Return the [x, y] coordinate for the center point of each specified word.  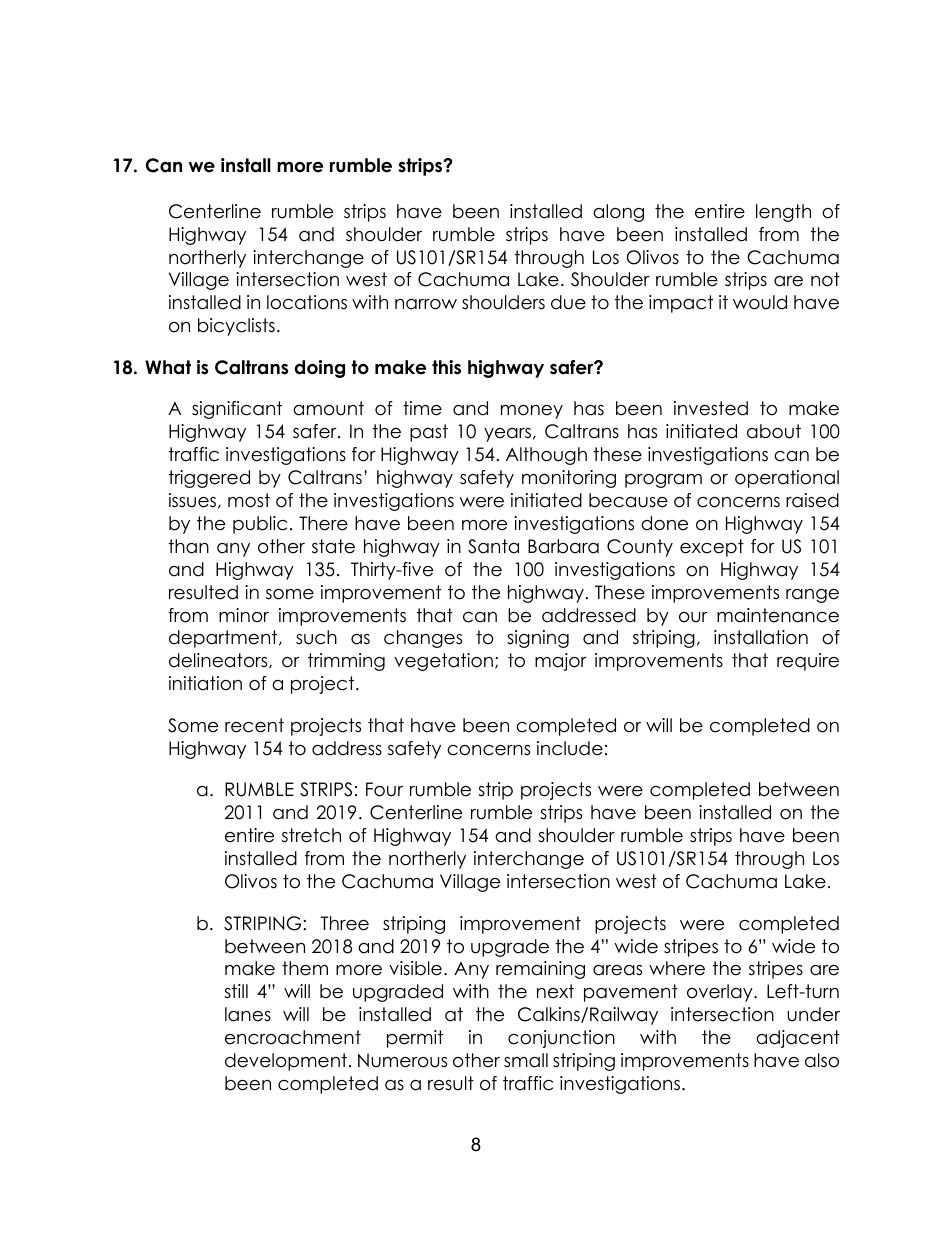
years [507, 435]
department [224, 639]
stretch [311, 835]
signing [538, 639]
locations [307, 302]
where [677, 968]
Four [384, 789]
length [783, 213]
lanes [248, 1014]
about [774, 431]
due [568, 302]
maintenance [778, 615]
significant [237, 410]
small [526, 1060]
